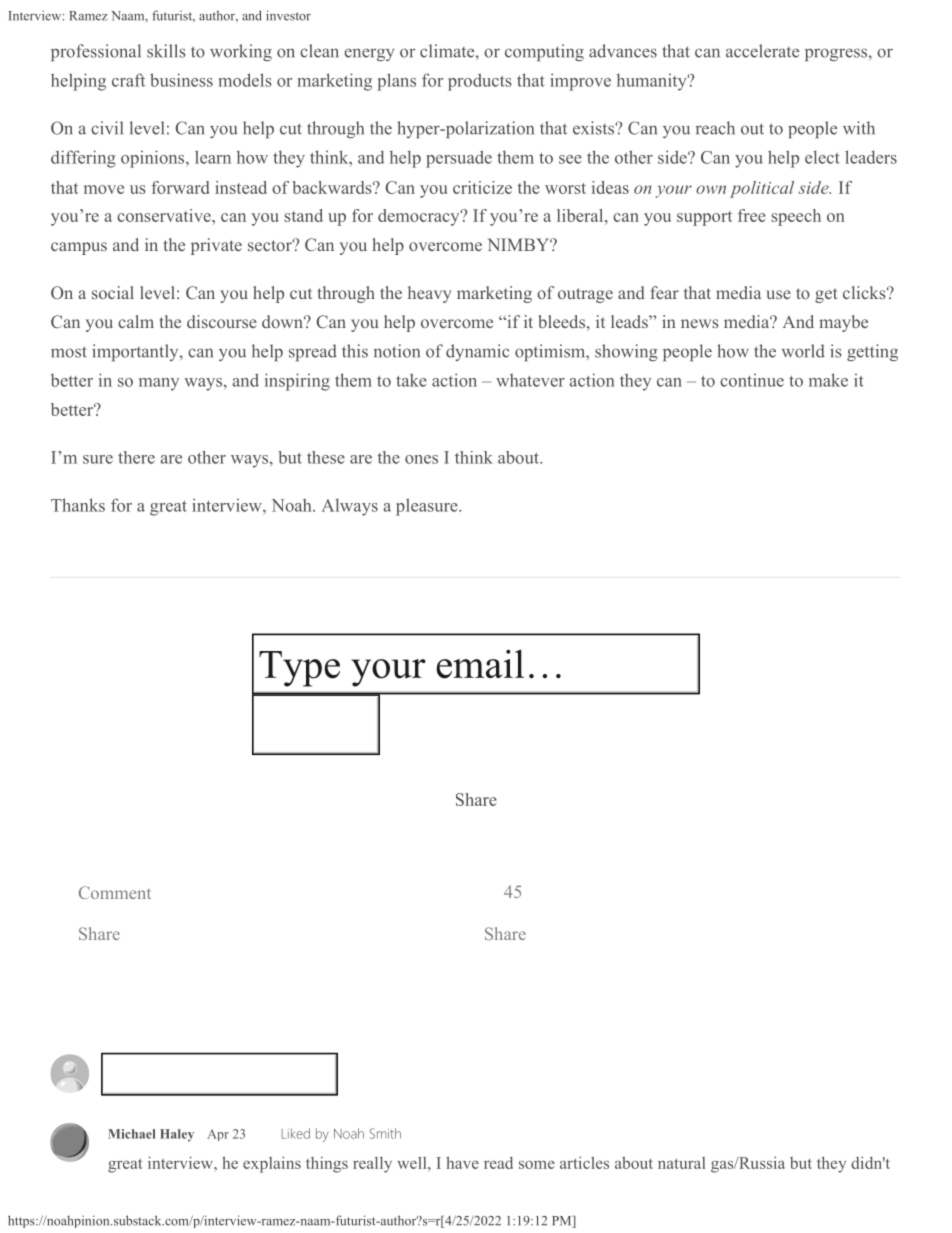  Describe the element at coordinates (136, 321) in the screenshot. I see `calm` at that location.
